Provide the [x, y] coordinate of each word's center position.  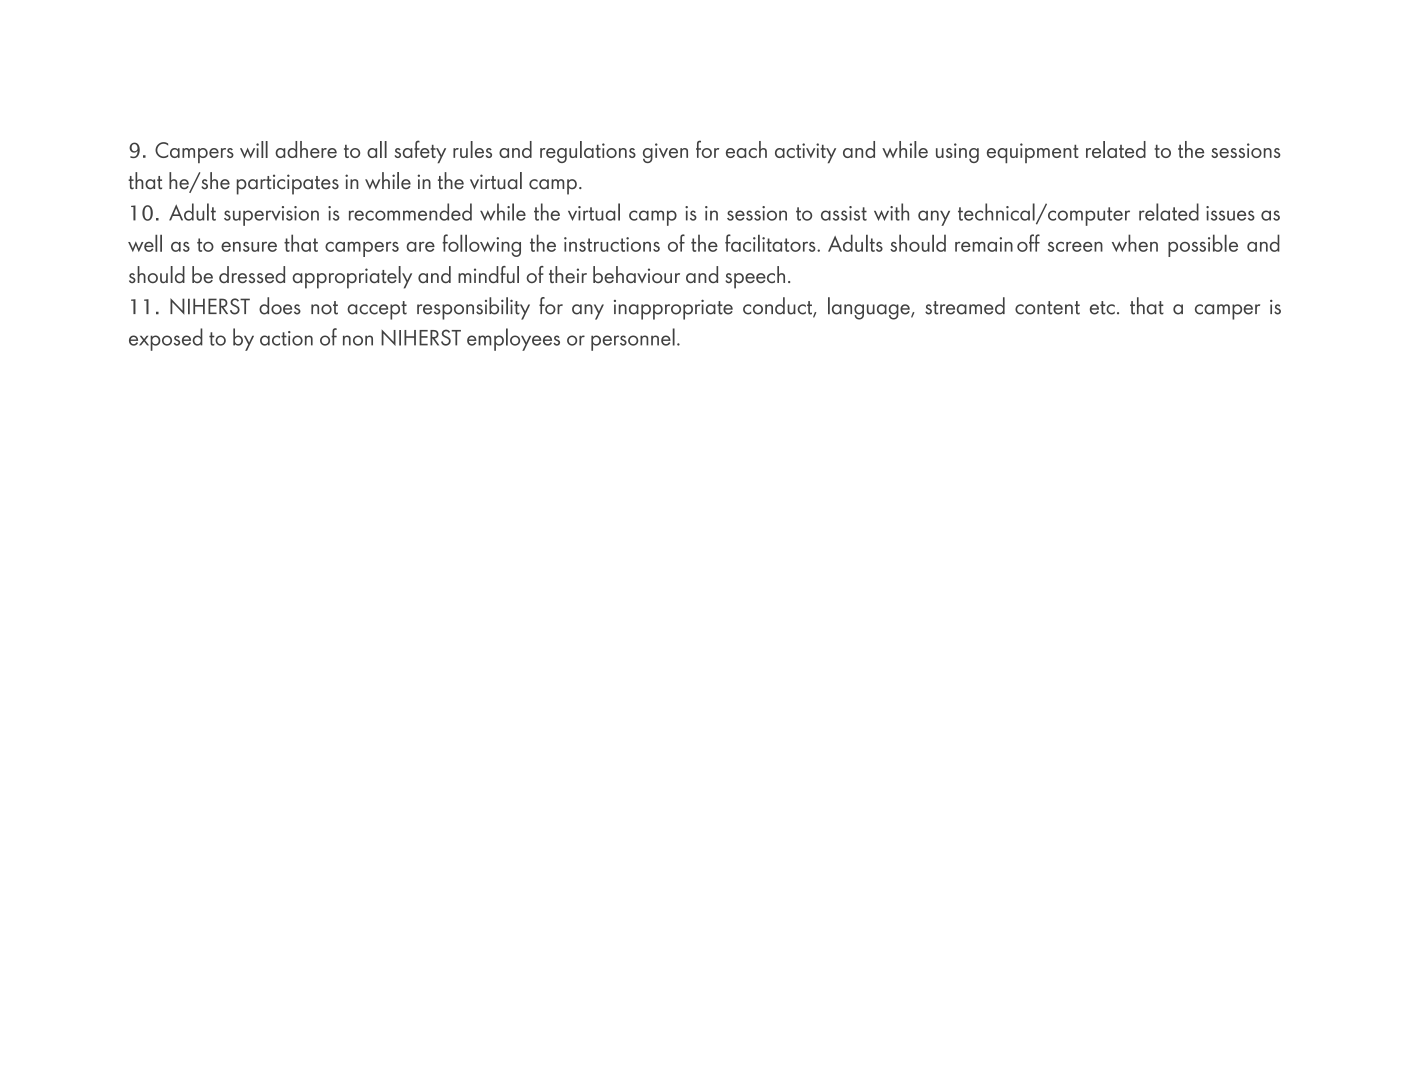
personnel [633, 339]
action [286, 338]
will [254, 149]
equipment [1033, 153]
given [665, 153]
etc [1102, 308]
